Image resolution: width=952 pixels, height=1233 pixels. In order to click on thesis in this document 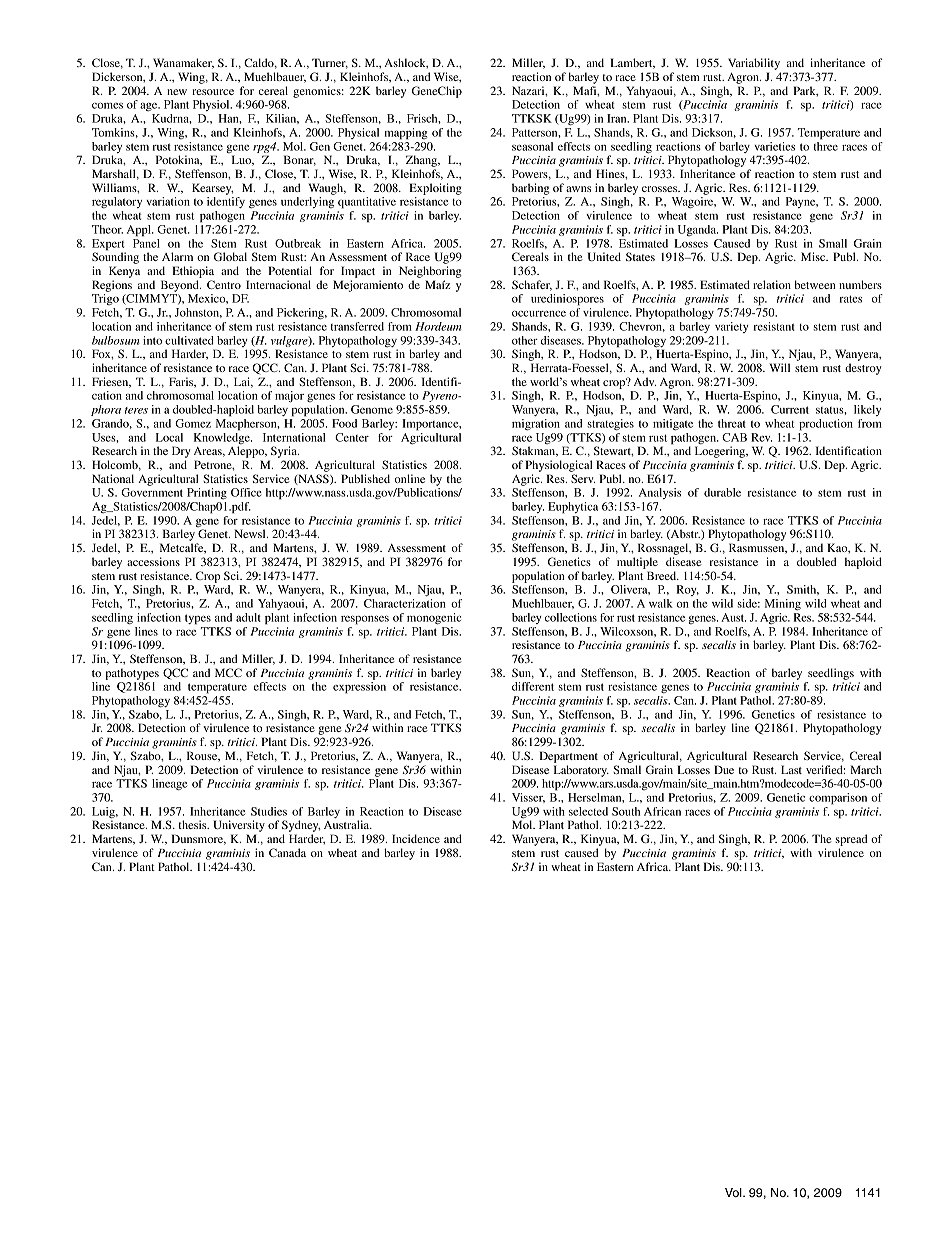, I will do `click(193, 824)`.
